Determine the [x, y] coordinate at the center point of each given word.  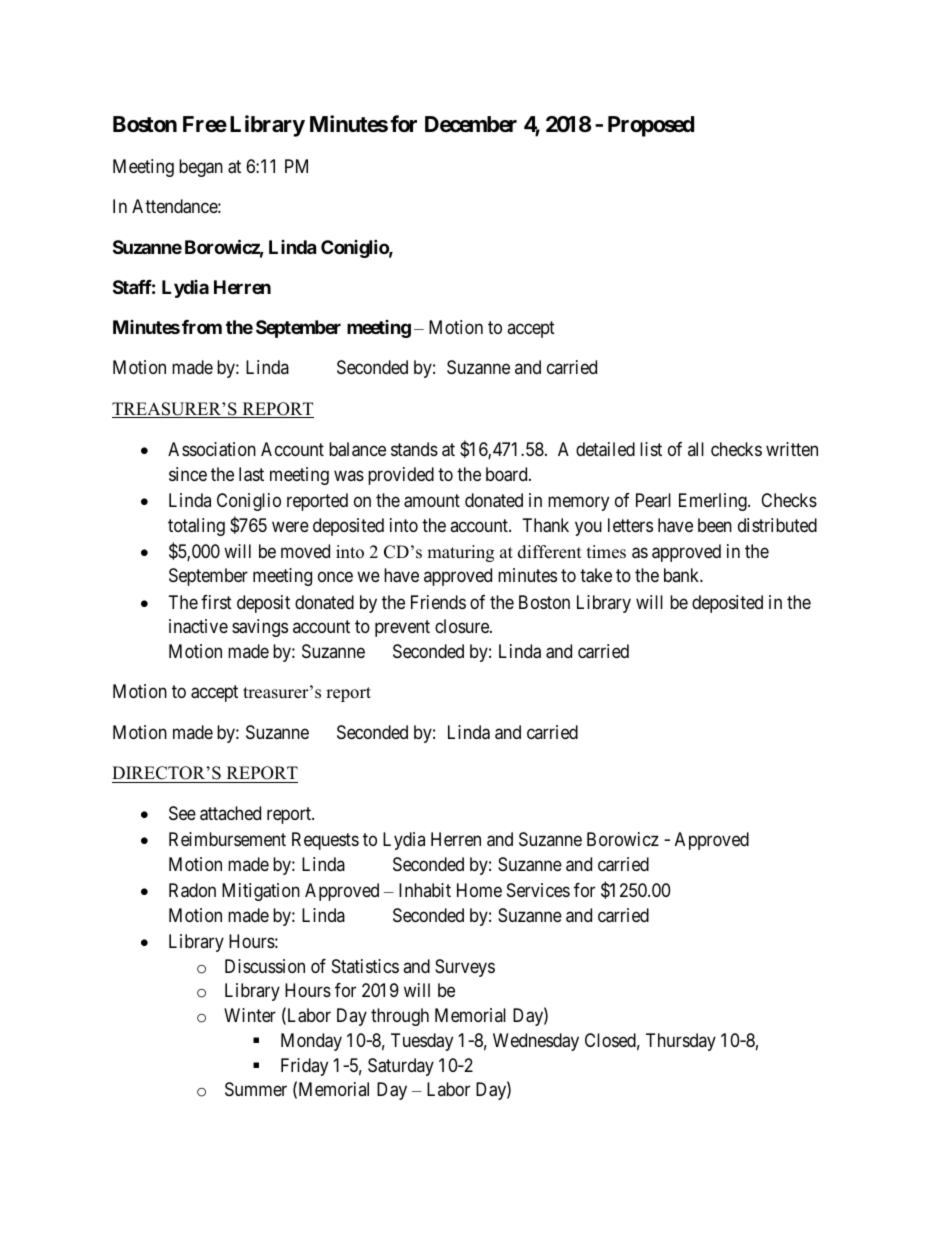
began [201, 168]
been [715, 525]
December [471, 124]
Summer [256, 1089]
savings [260, 628]
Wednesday [536, 1042]
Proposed [651, 126]
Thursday [681, 1042]
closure [463, 626]
